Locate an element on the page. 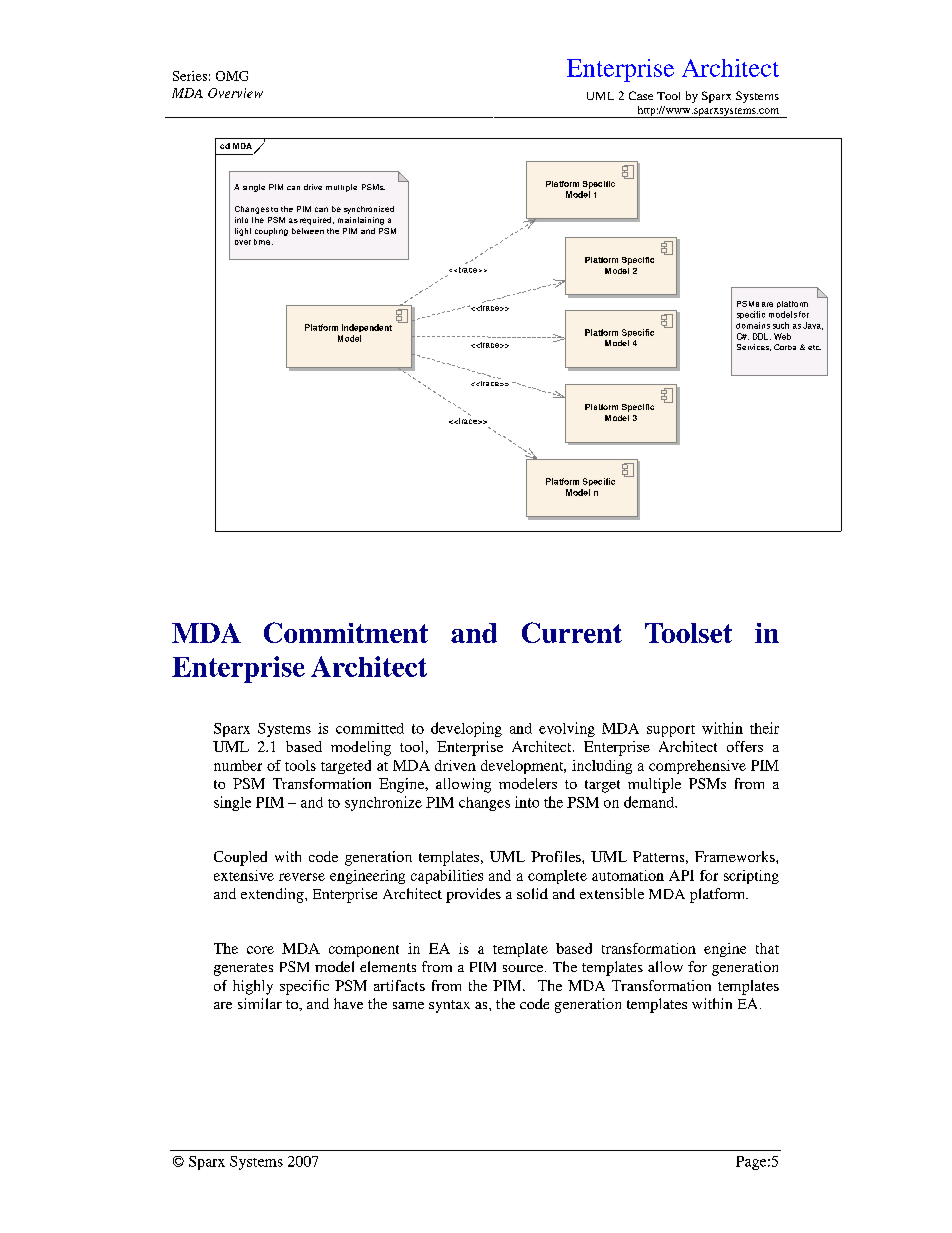  development is located at coordinates (523, 767).
